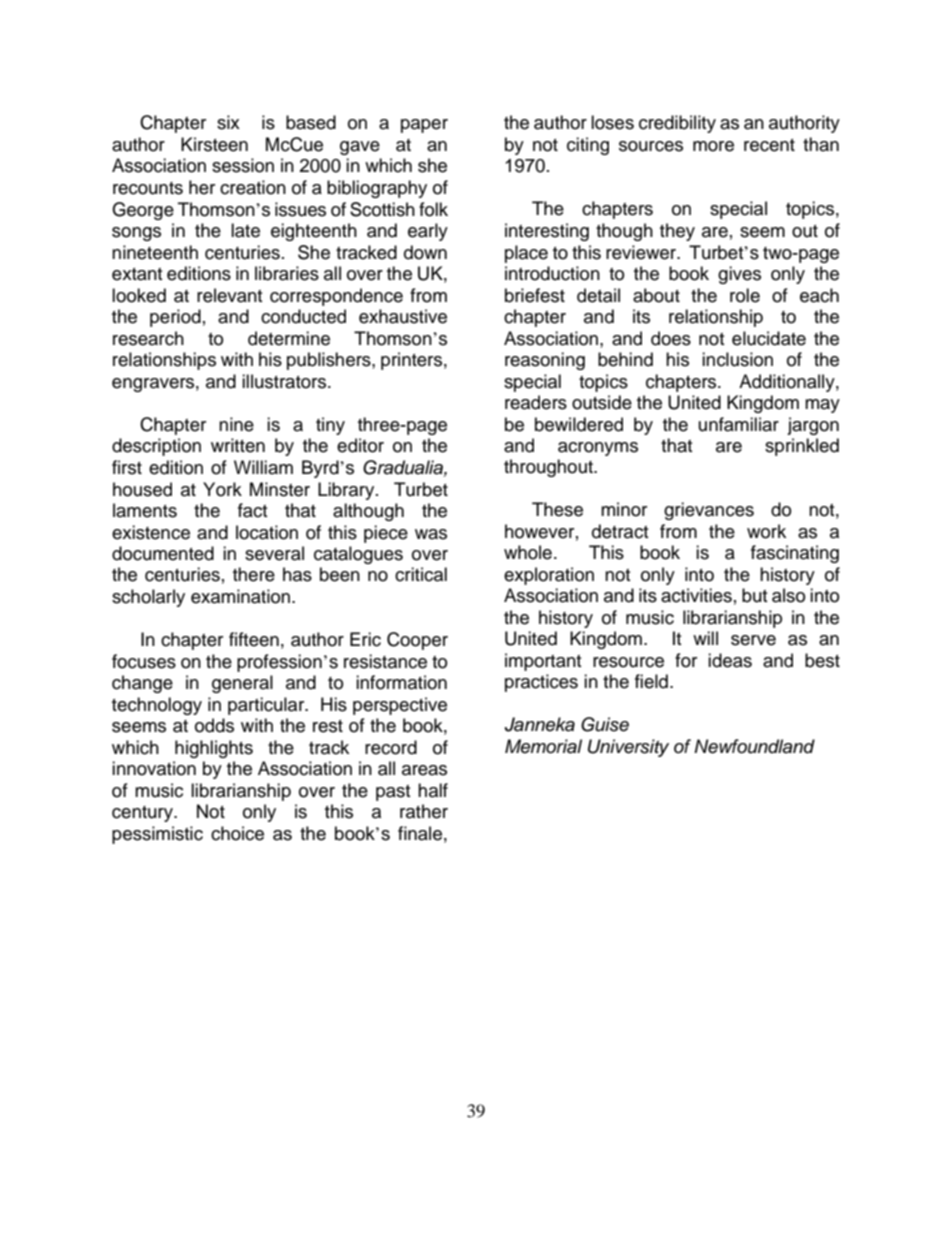  What do you see at coordinates (228, 122) in the document?
I see `six` at bounding box center [228, 122].
